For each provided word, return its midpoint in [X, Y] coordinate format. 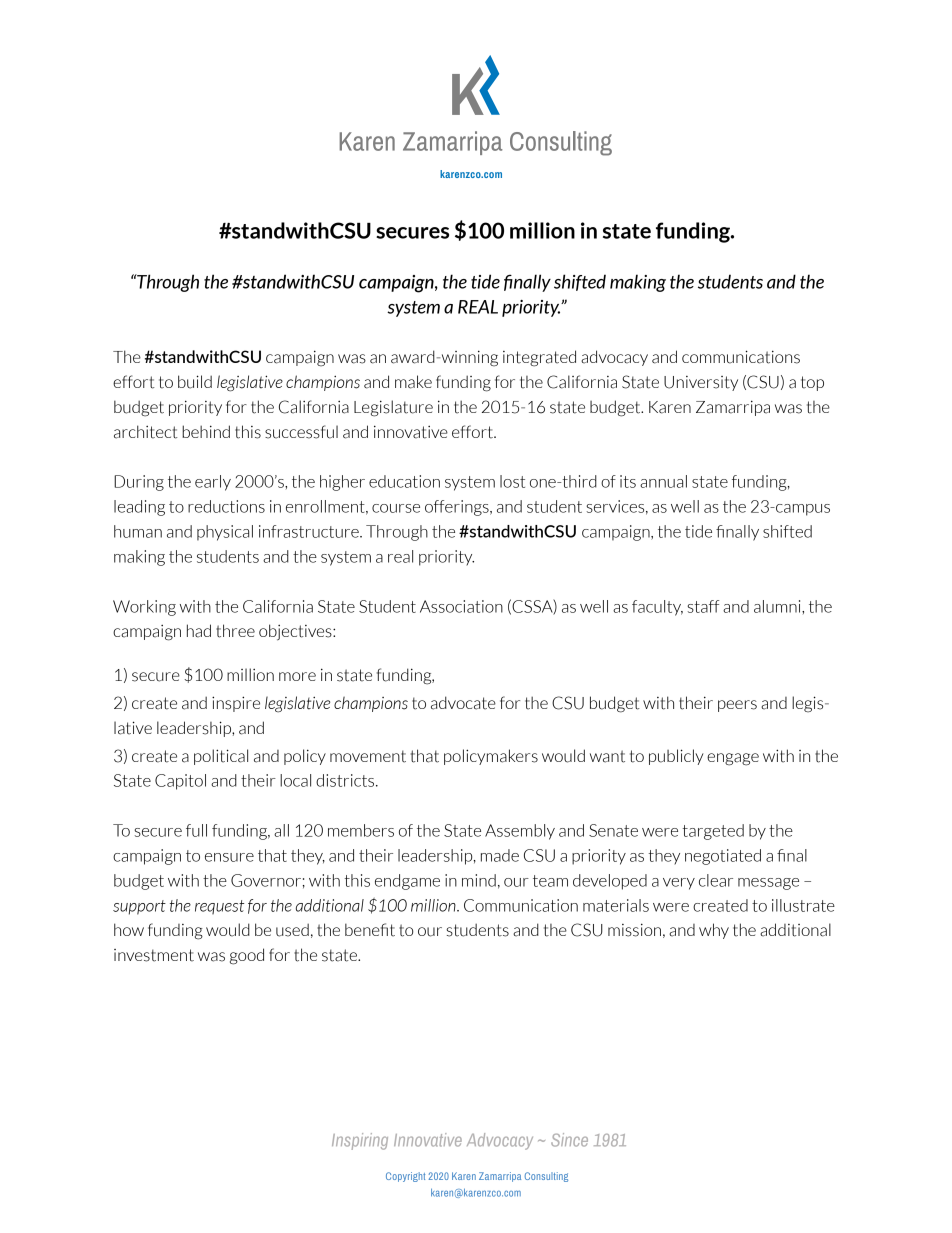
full [196, 830]
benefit [370, 930]
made [500, 855]
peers [737, 706]
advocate [463, 703]
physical [225, 533]
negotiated [723, 857]
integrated [539, 358]
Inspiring [360, 1141]
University [701, 383]
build [195, 382]
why [714, 931]
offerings [458, 508]
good [247, 956]
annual [663, 481]
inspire [236, 704]
